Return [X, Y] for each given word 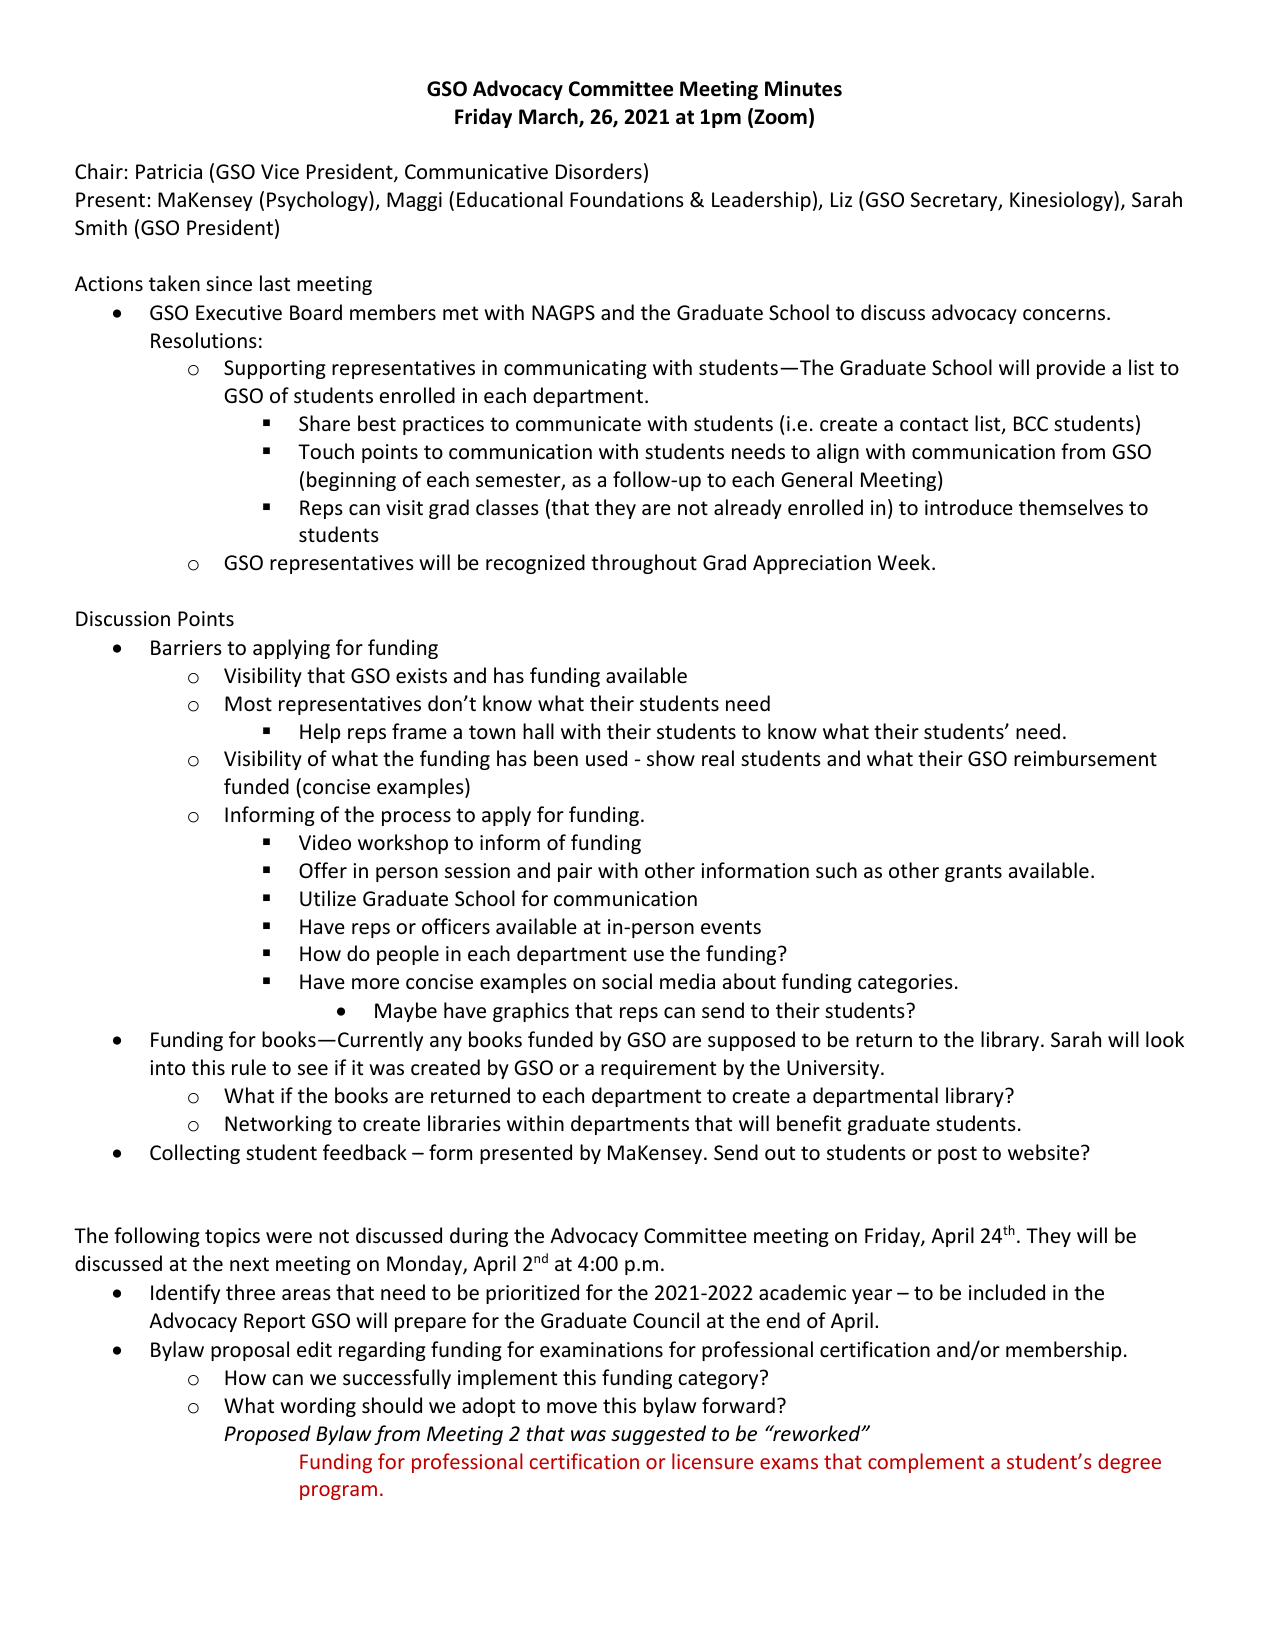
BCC [1031, 423]
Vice [280, 172]
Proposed [267, 1435]
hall [538, 731]
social [627, 981]
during [479, 1237]
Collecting [195, 1154]
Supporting [275, 369]
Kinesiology [1062, 201]
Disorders [599, 171]
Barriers [186, 648]
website [1045, 1152]
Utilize [328, 898]
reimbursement [1085, 758]
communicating [575, 369]
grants [973, 873]
